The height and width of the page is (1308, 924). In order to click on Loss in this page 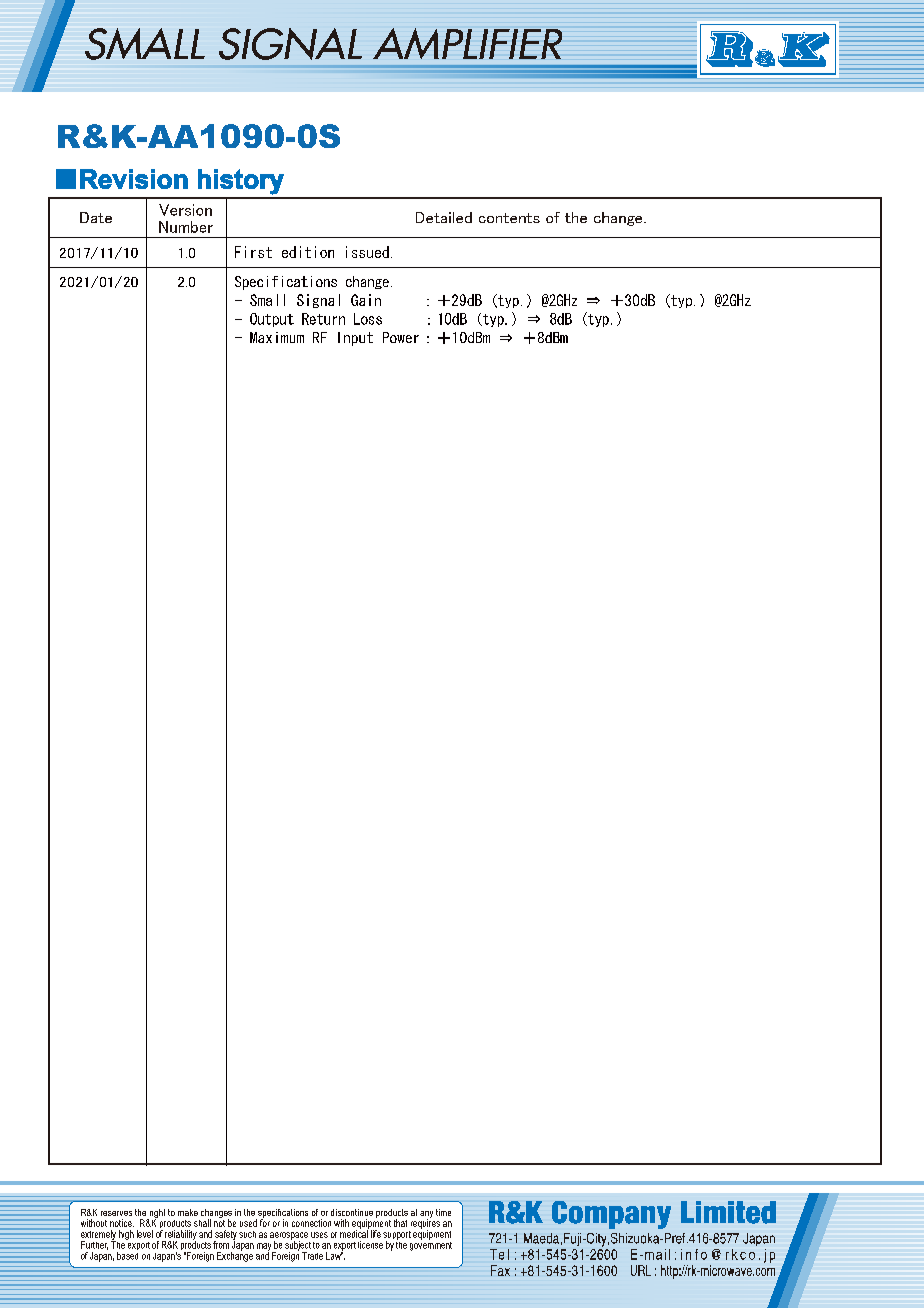, I will do `click(368, 319)`.
